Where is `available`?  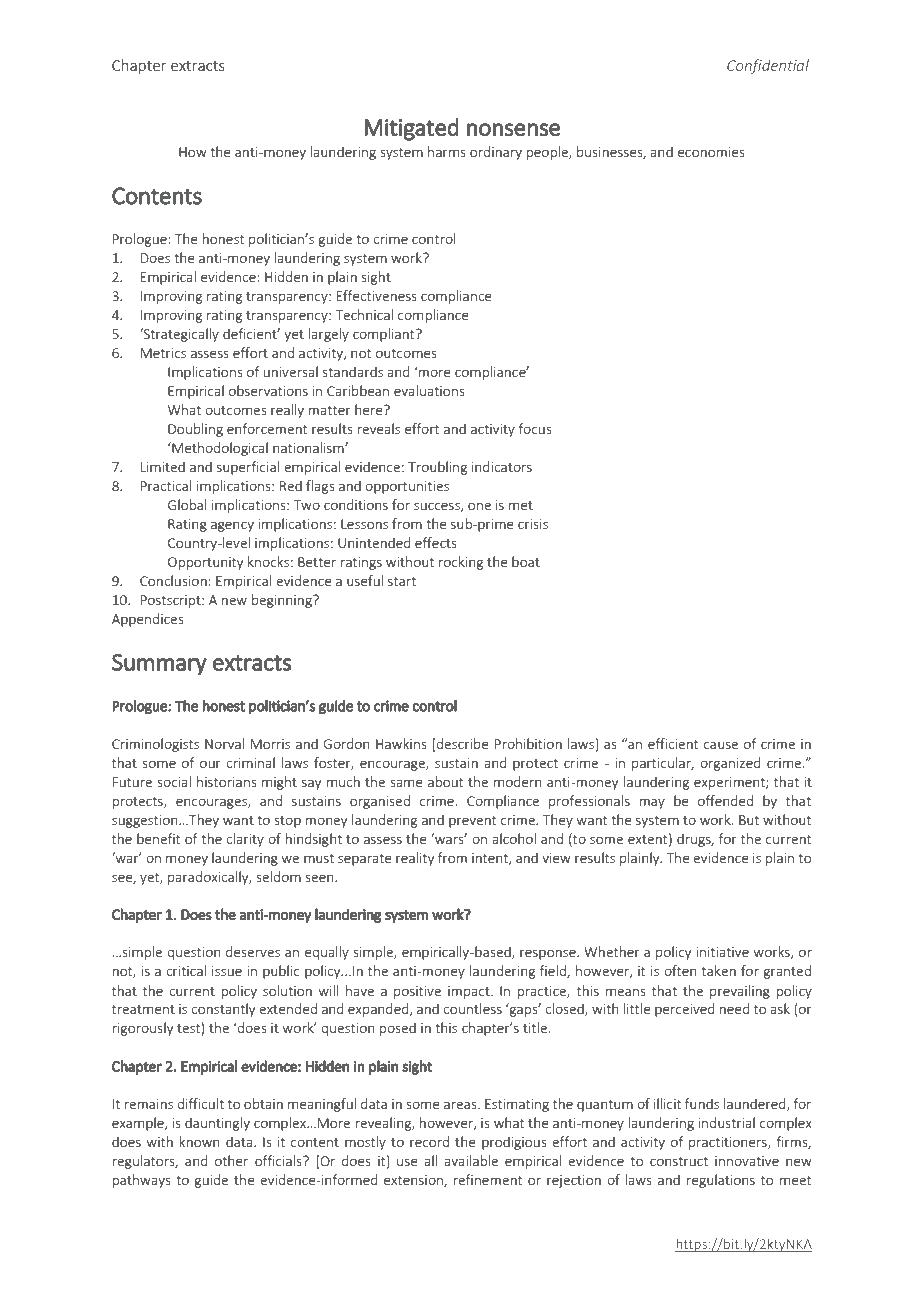
available is located at coordinates (471, 1160).
